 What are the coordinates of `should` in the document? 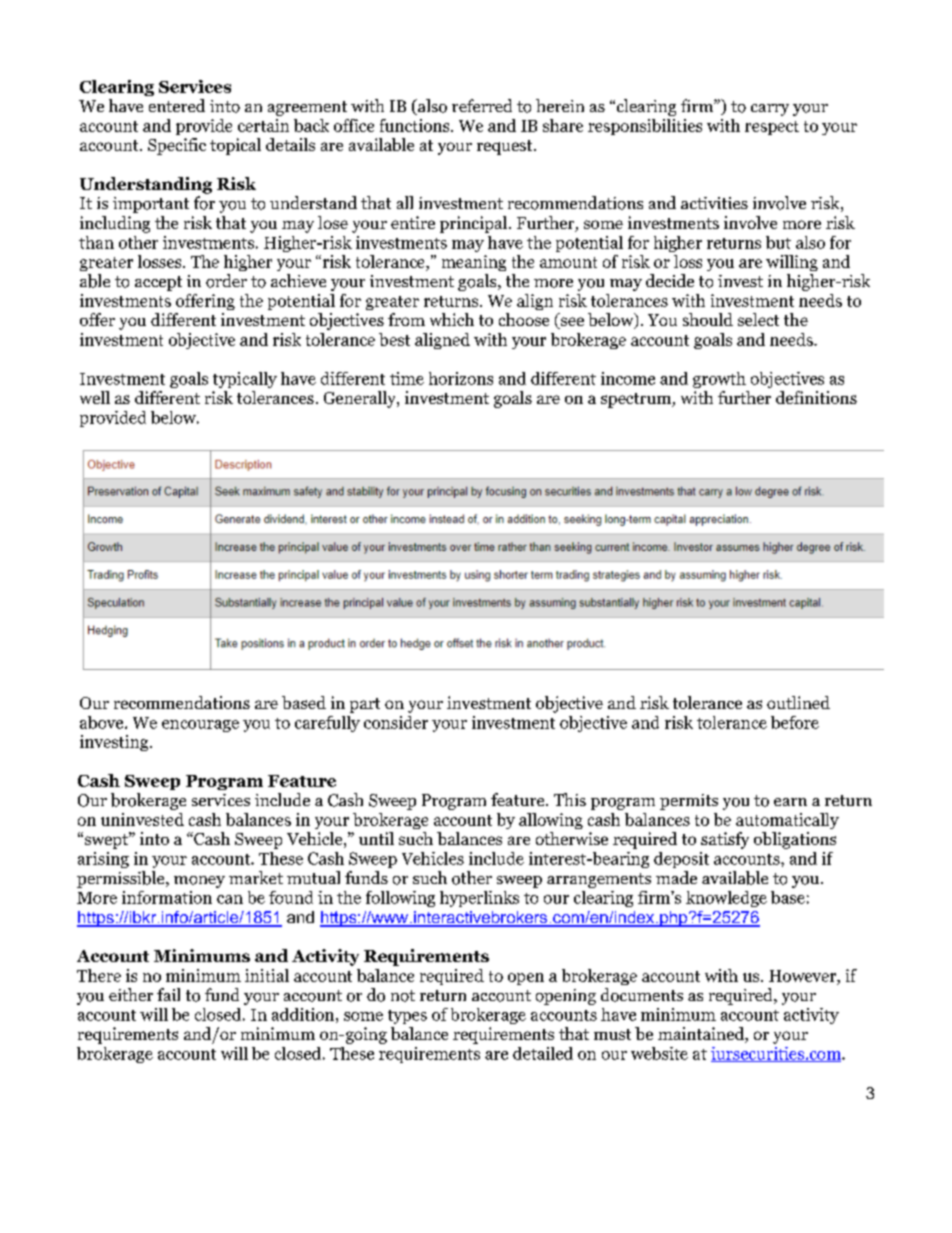 It's located at (708, 319).
